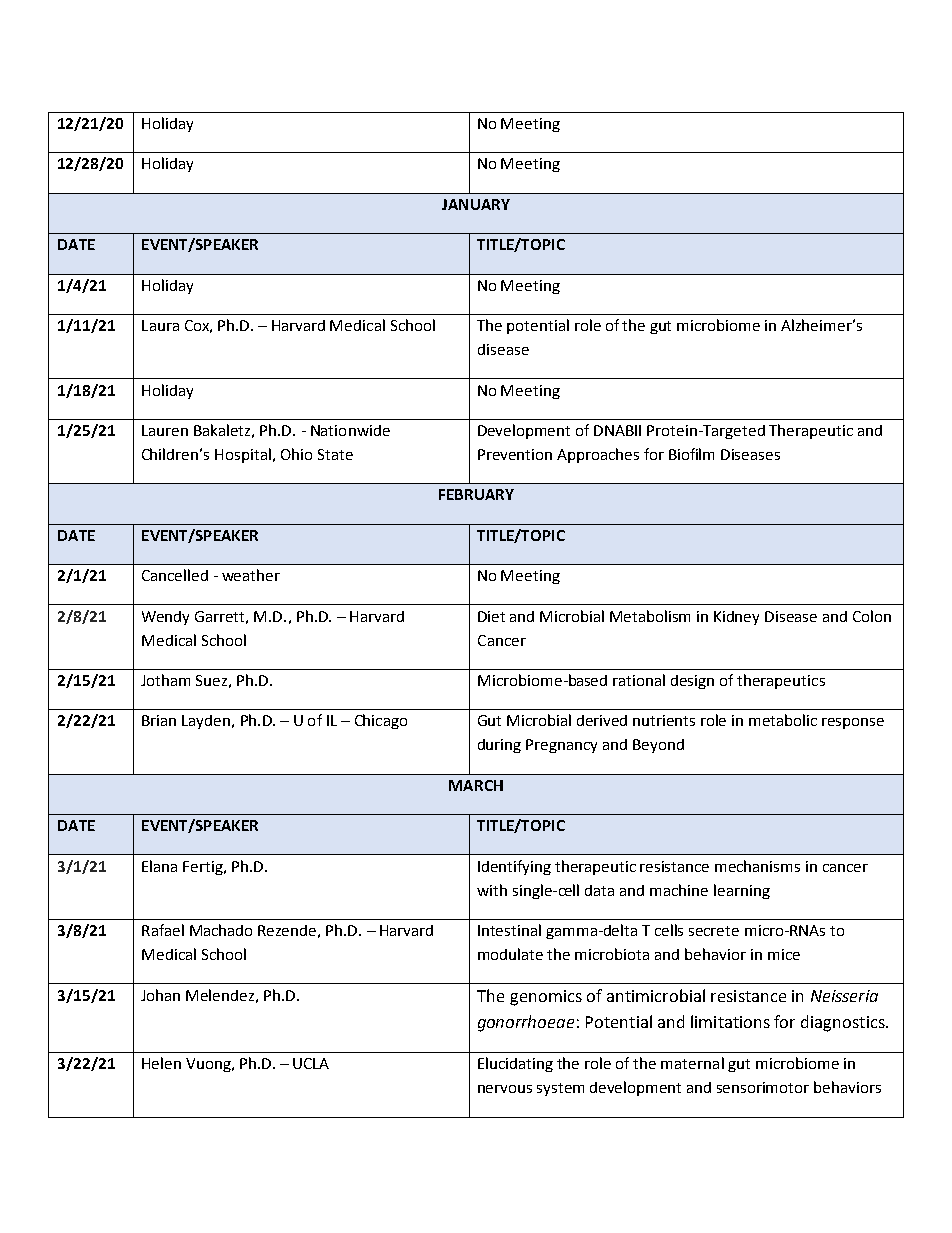 Image resolution: width=952 pixels, height=1233 pixels. Describe the element at coordinates (763, 1087) in the page. I see `sensorimotor` at that location.
